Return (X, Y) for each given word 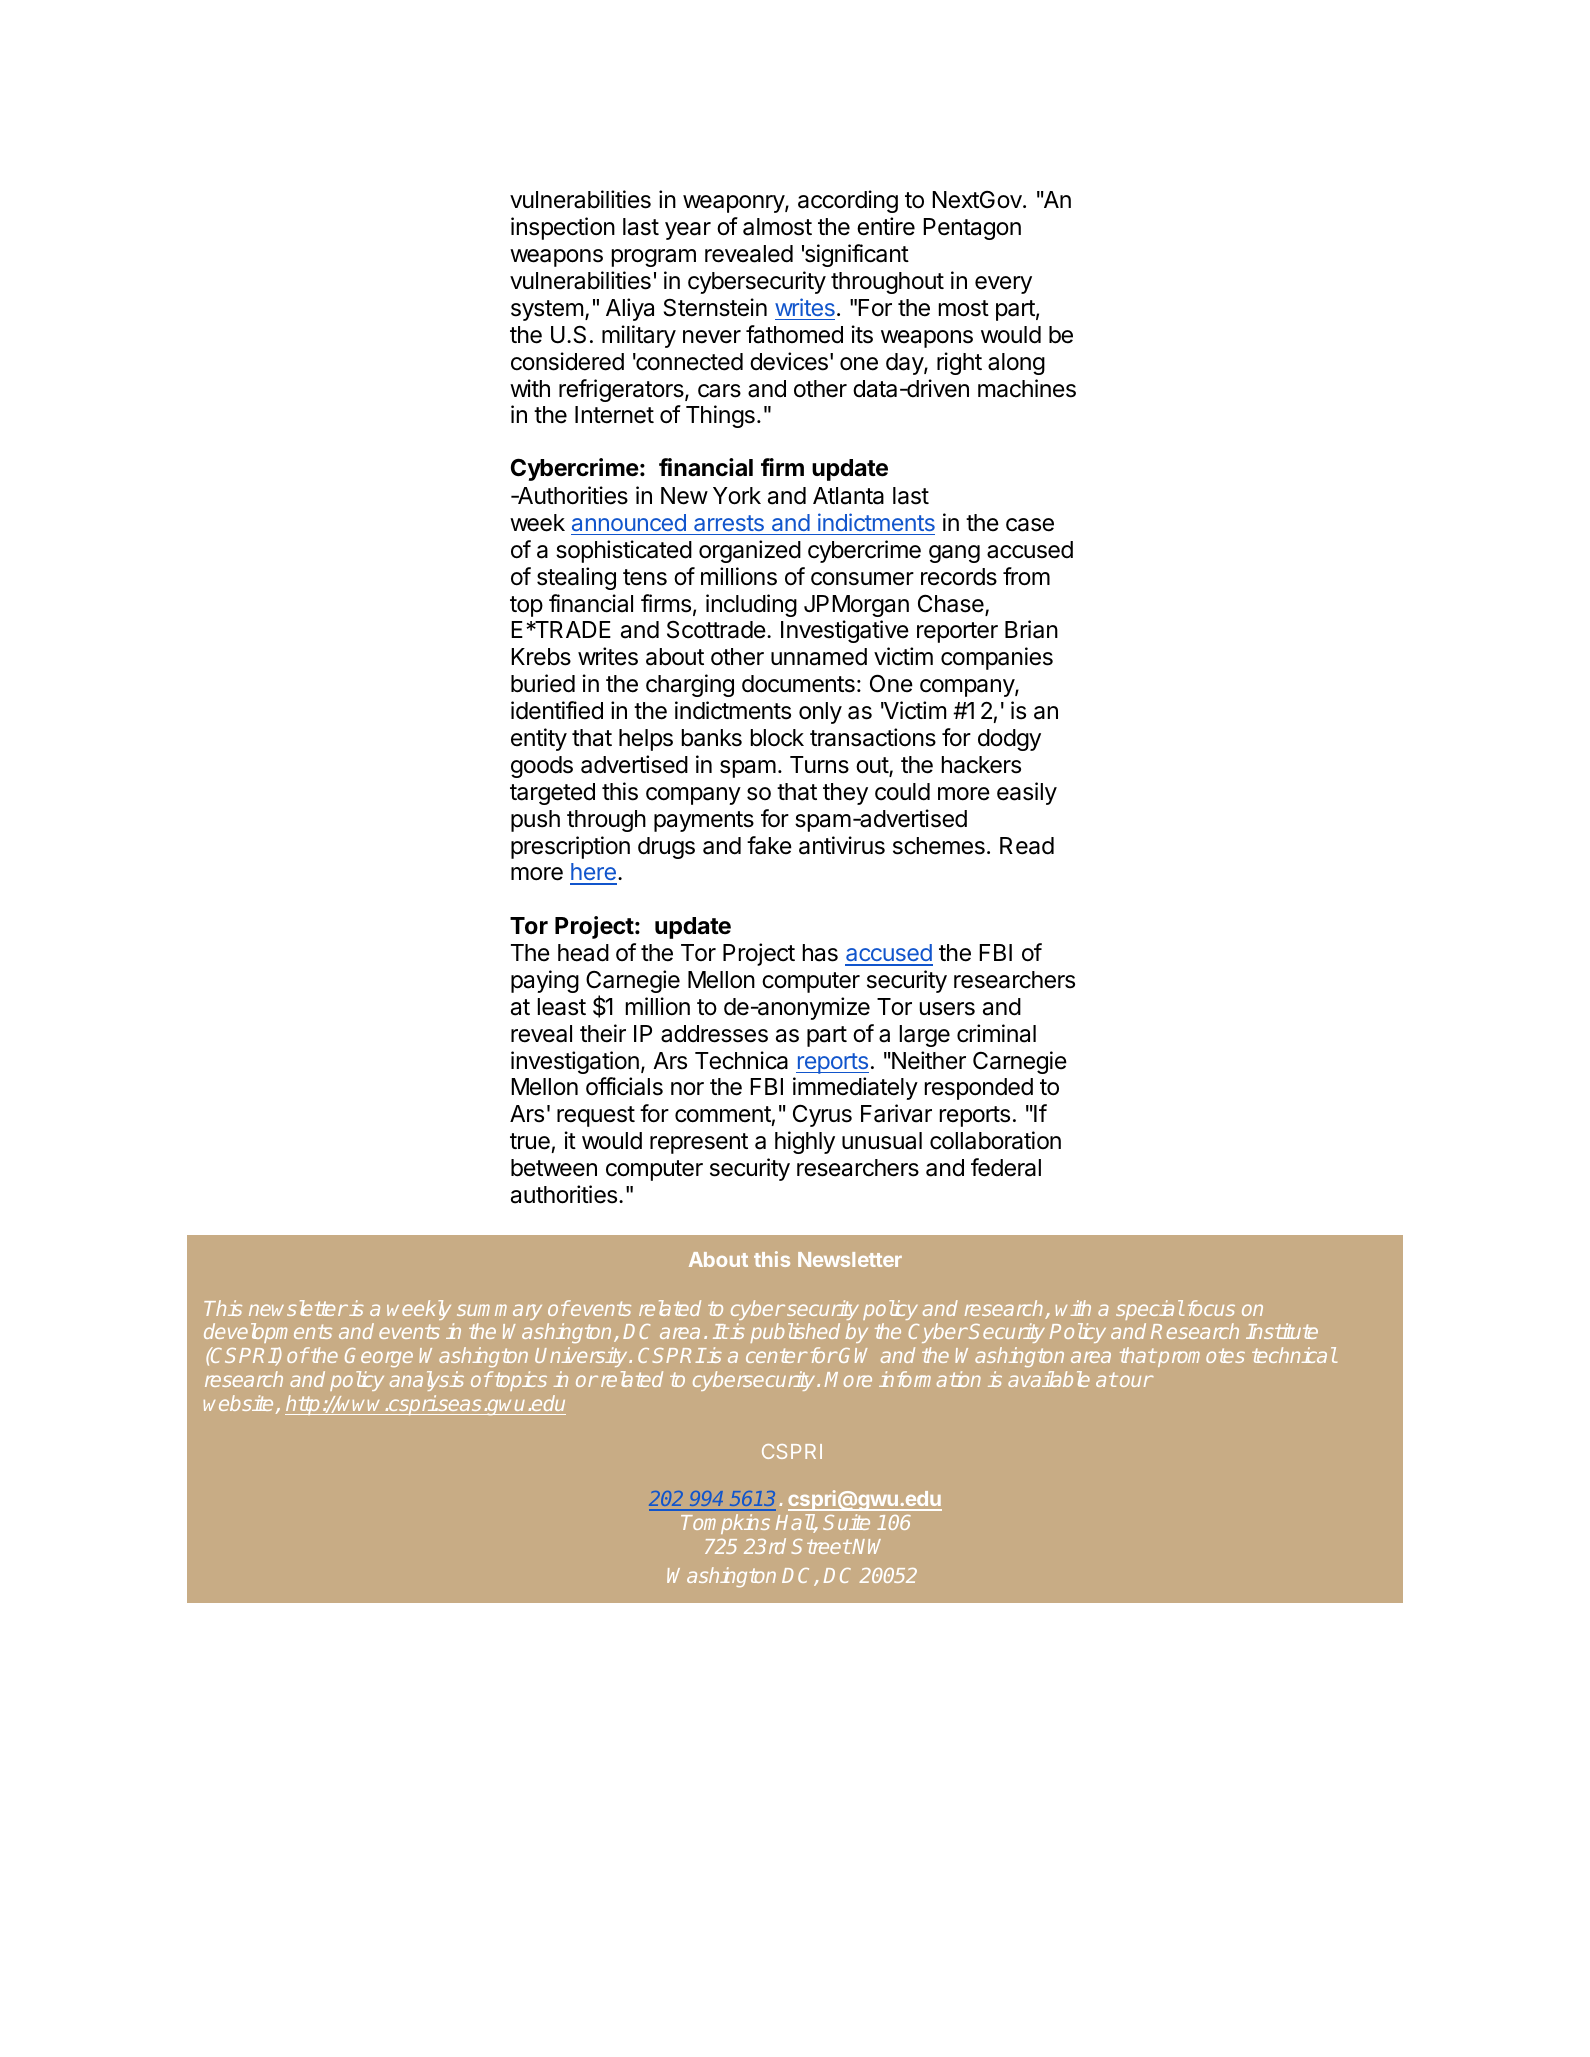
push (535, 821)
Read (1027, 846)
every (1003, 285)
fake (769, 845)
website (238, 1403)
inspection (563, 228)
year (688, 231)
